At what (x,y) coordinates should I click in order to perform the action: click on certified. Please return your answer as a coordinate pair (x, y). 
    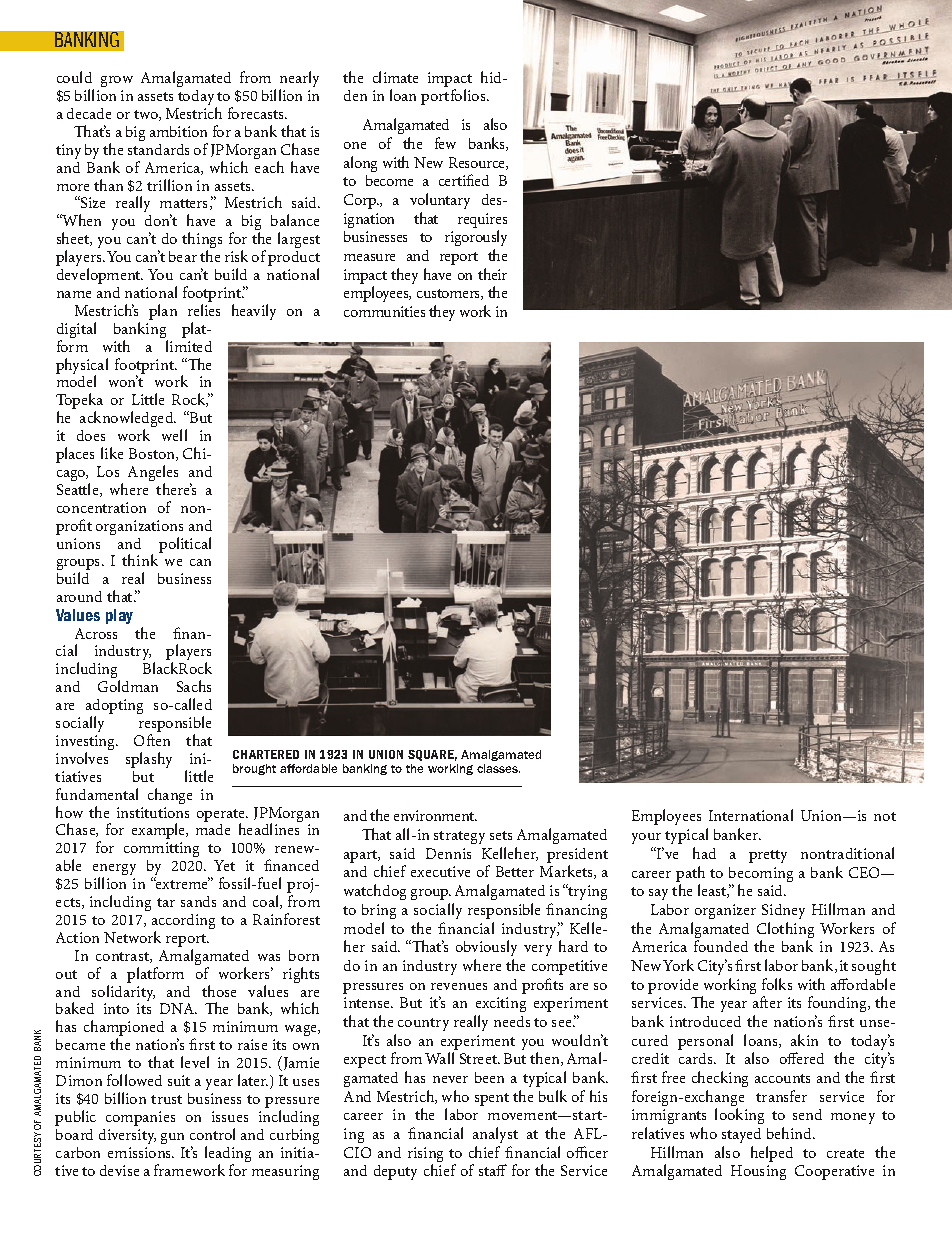
    Looking at the image, I should click on (464, 180).
